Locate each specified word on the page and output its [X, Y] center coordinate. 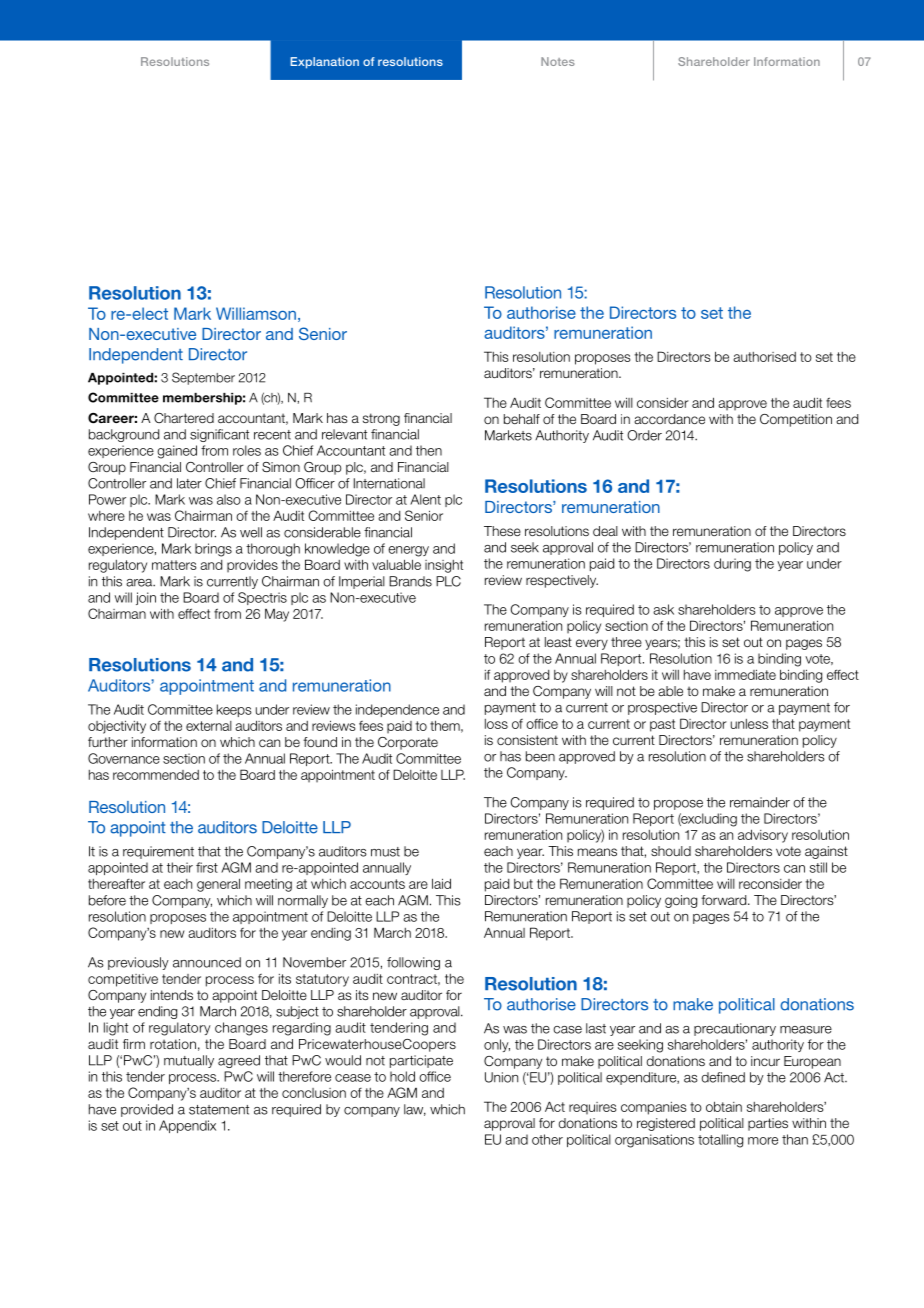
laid [441, 883]
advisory [763, 836]
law [415, 1110]
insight [444, 566]
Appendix [187, 1126]
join [146, 598]
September [203, 378]
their [180, 867]
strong [381, 419]
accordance [669, 419]
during [732, 565]
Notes [558, 61]
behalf [522, 419]
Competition [796, 420]
